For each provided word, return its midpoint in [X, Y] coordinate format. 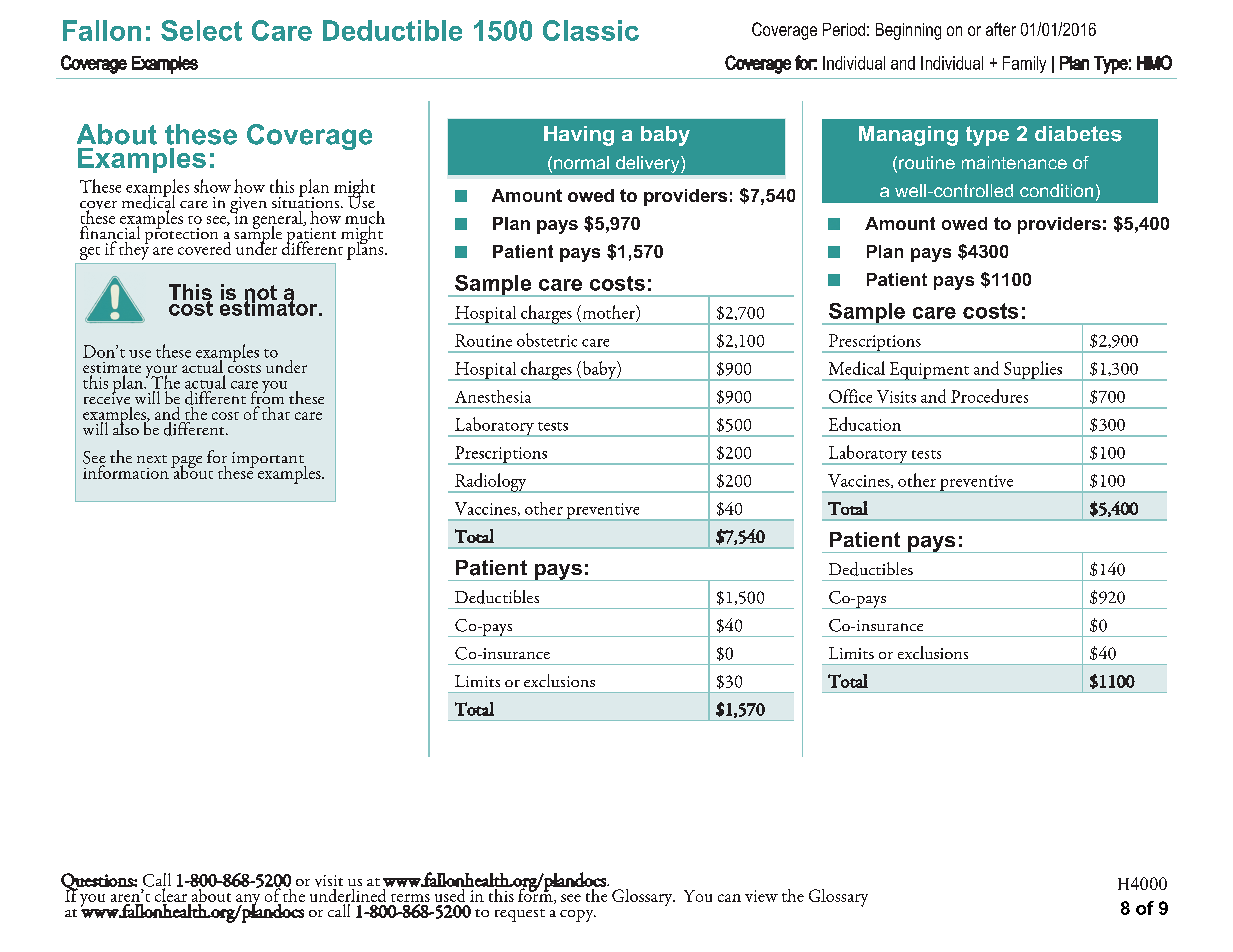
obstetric [547, 340]
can [729, 898]
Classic [591, 30]
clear [171, 894]
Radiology [491, 483]
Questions [98, 883]
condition [1056, 190]
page [186, 463]
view [761, 896]
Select [201, 30]
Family [1024, 64]
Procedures [989, 396]
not [261, 294]
